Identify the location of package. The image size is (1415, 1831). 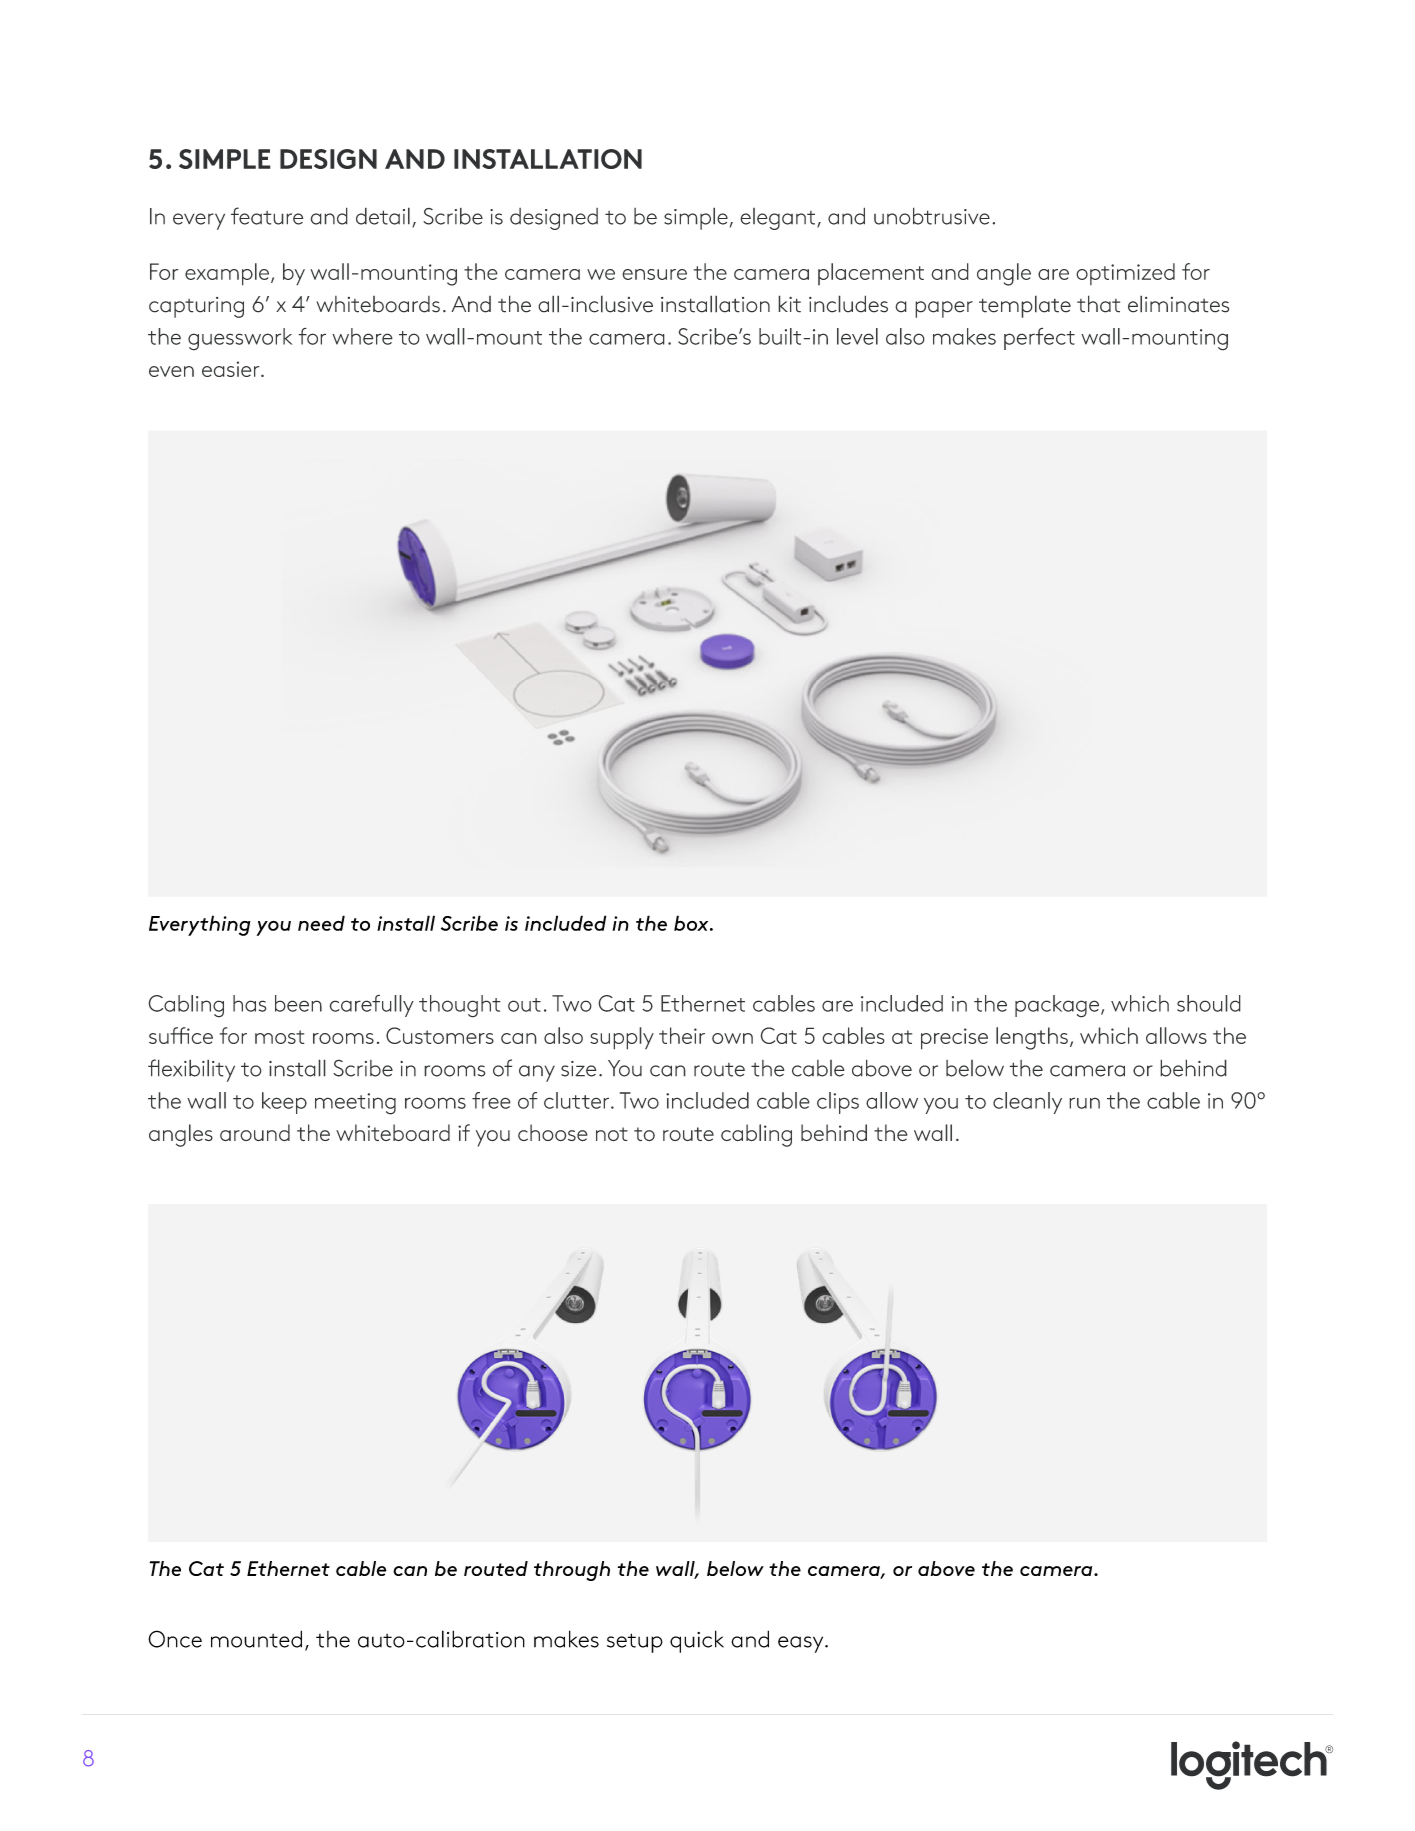
(1058, 1006).
